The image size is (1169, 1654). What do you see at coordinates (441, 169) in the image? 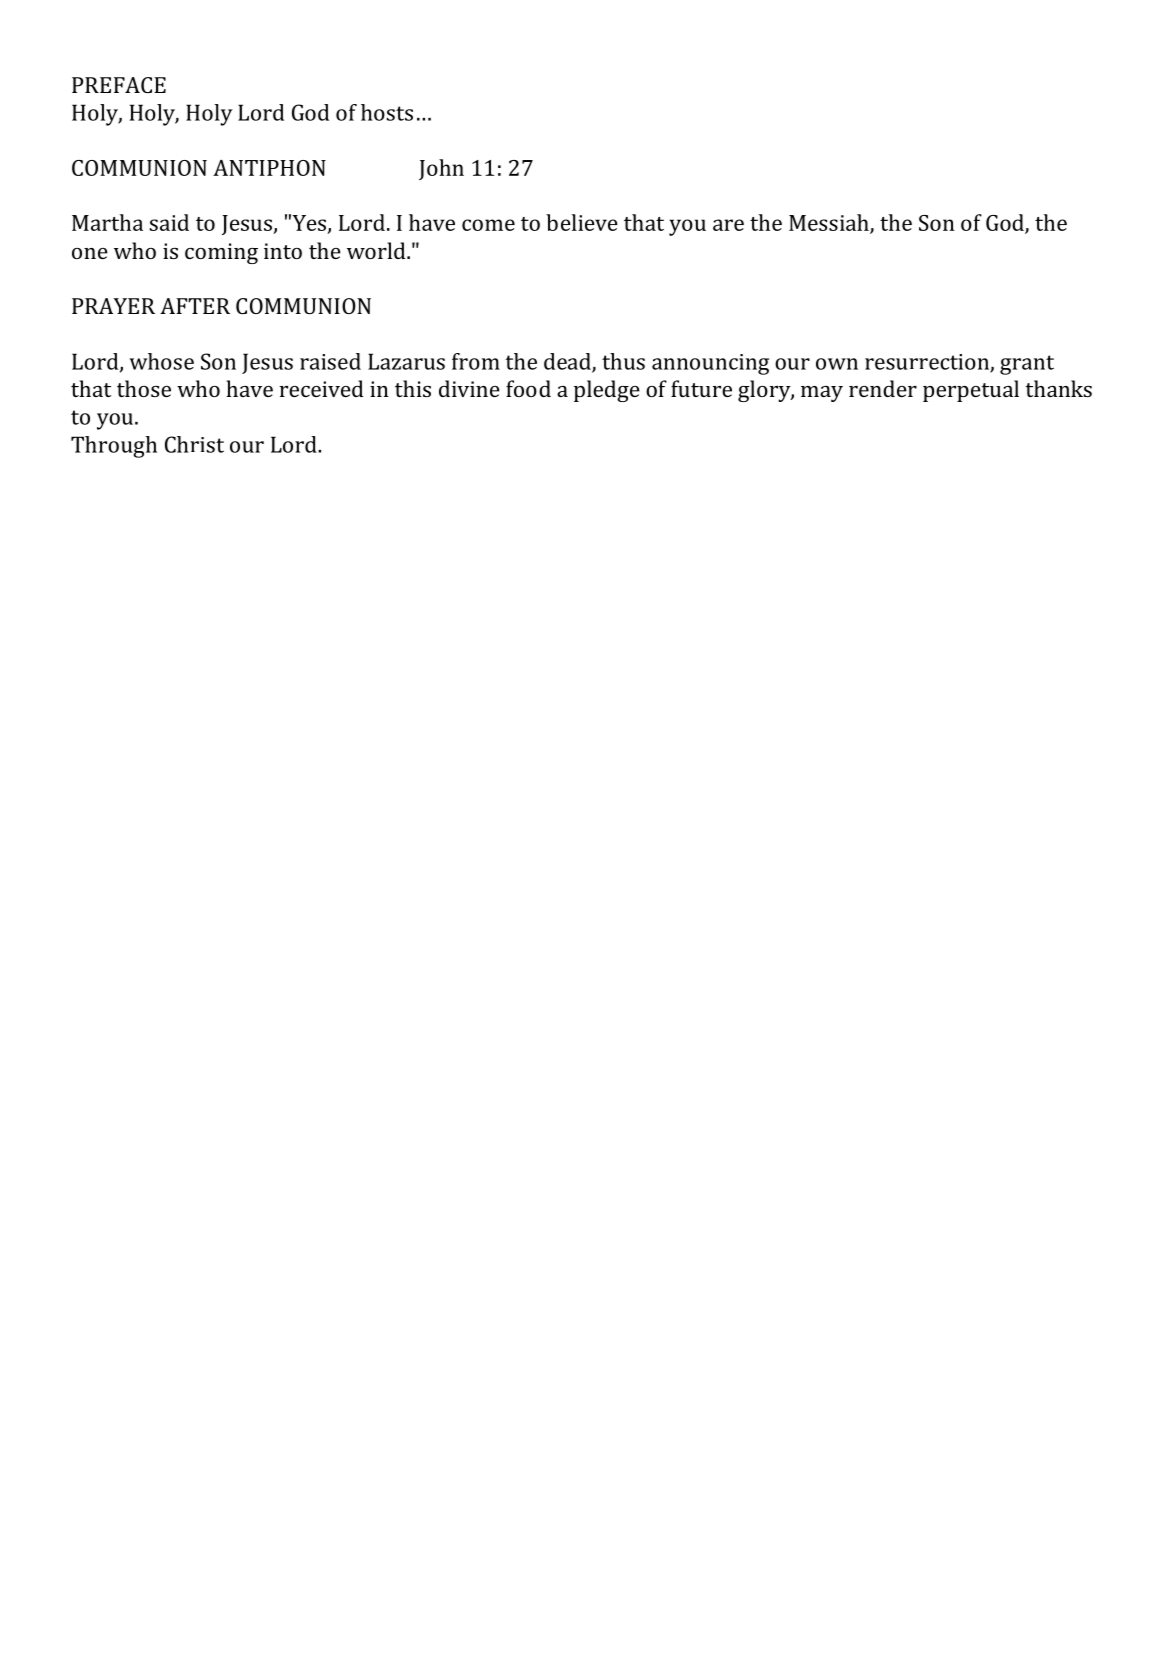
I see `John` at bounding box center [441, 169].
